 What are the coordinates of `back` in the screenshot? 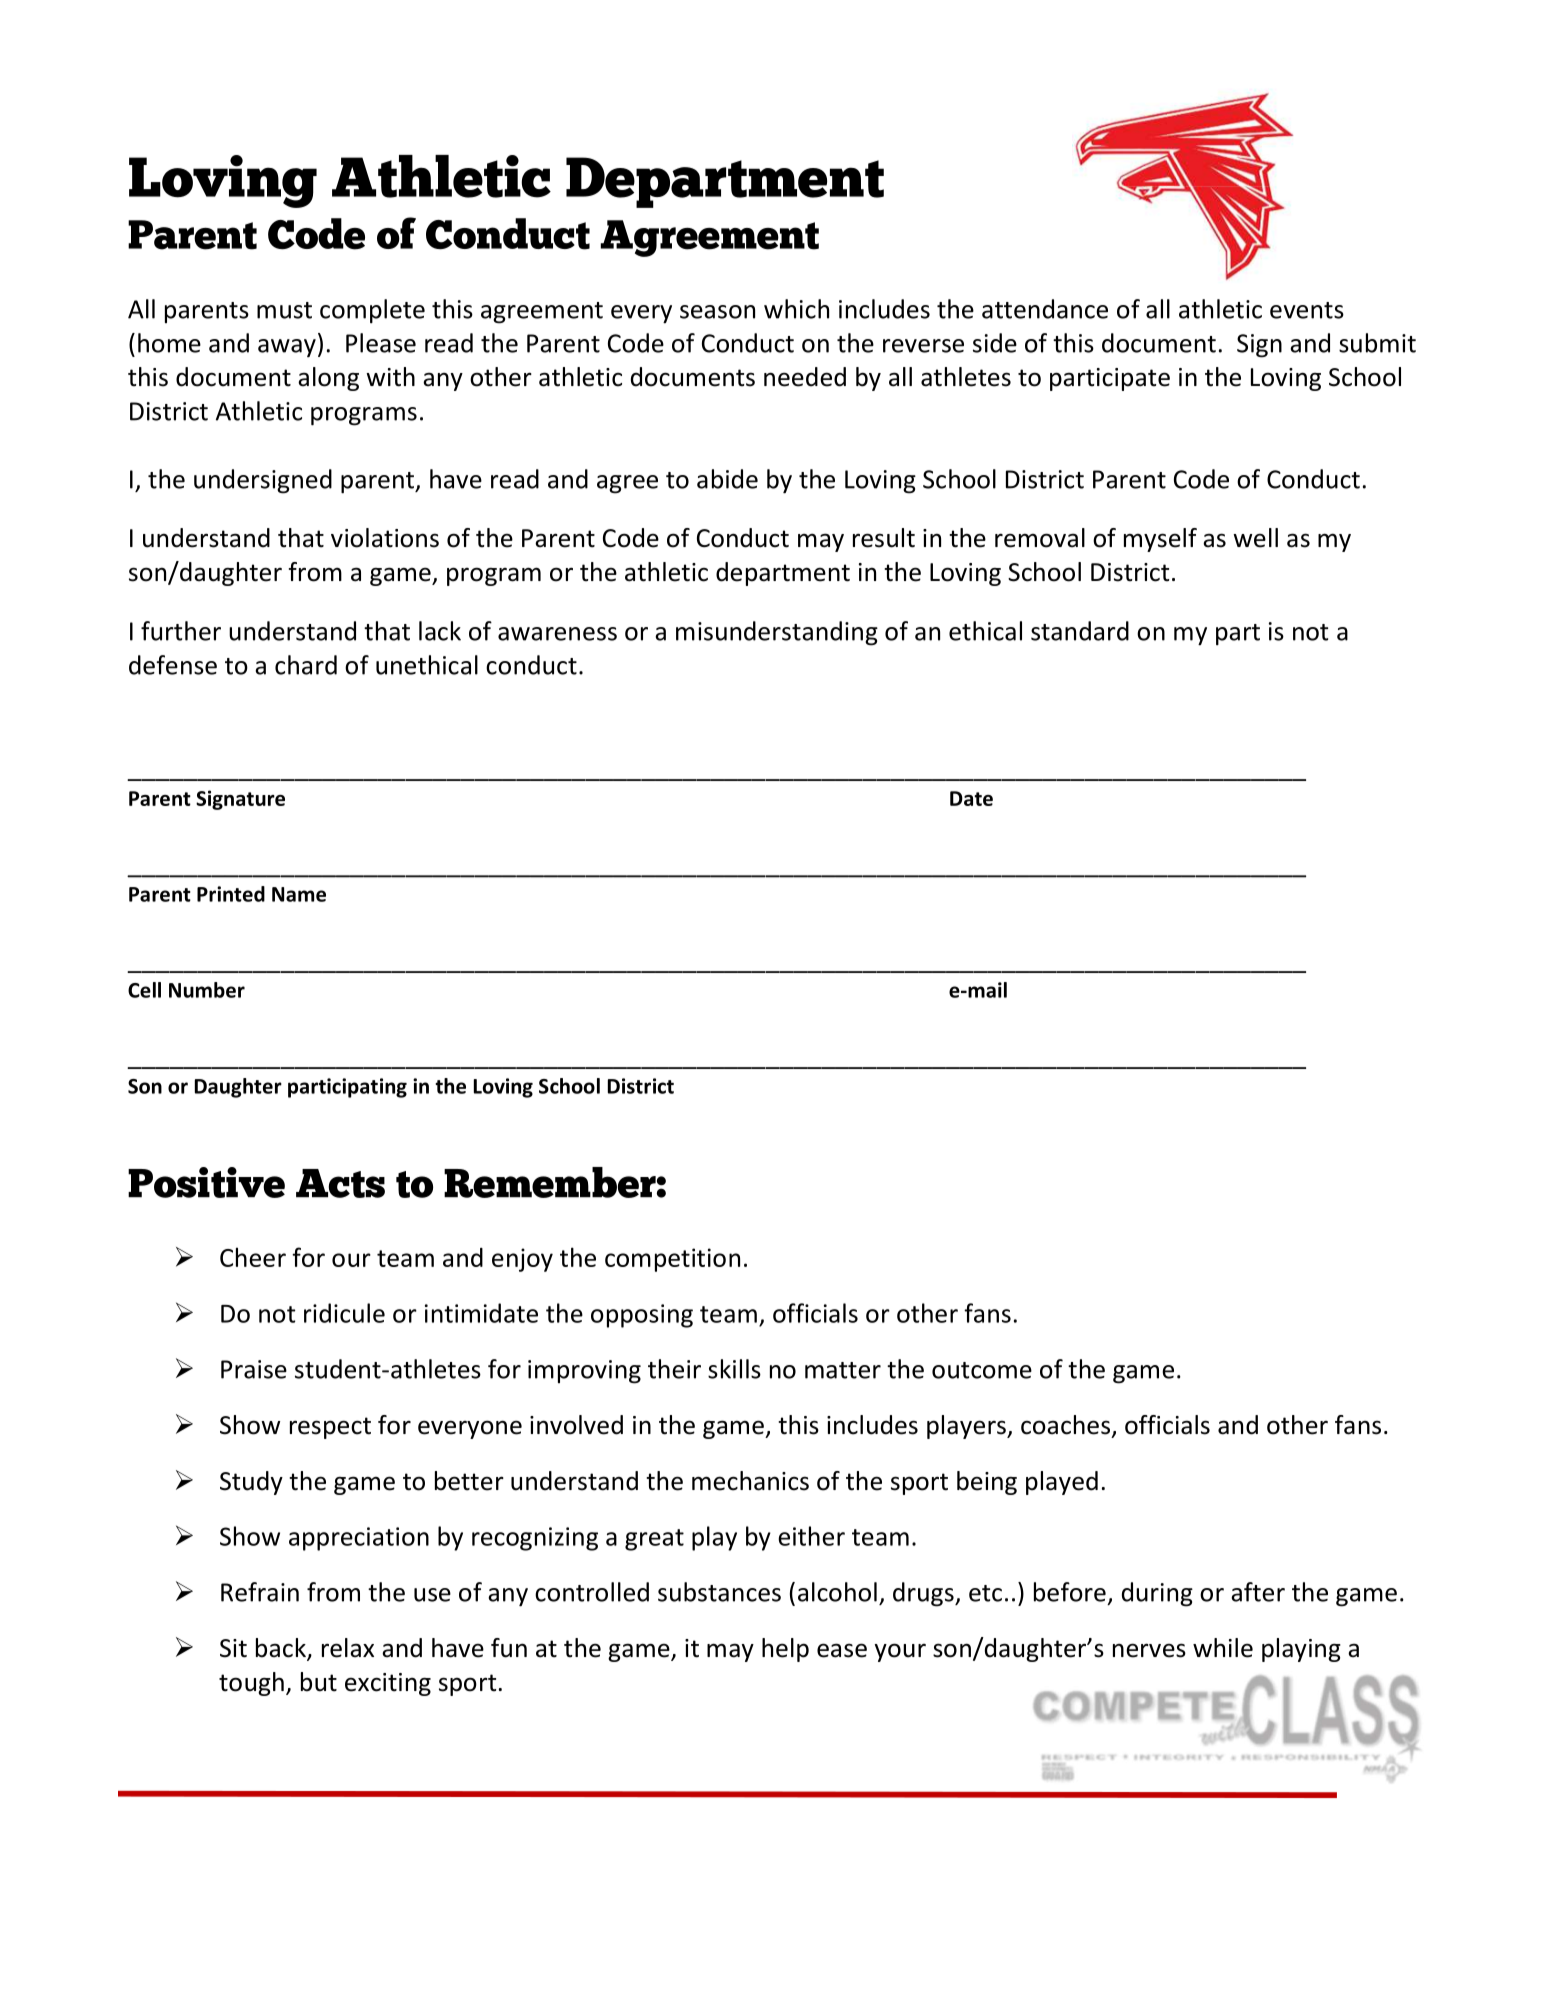 It's located at (282, 1649).
